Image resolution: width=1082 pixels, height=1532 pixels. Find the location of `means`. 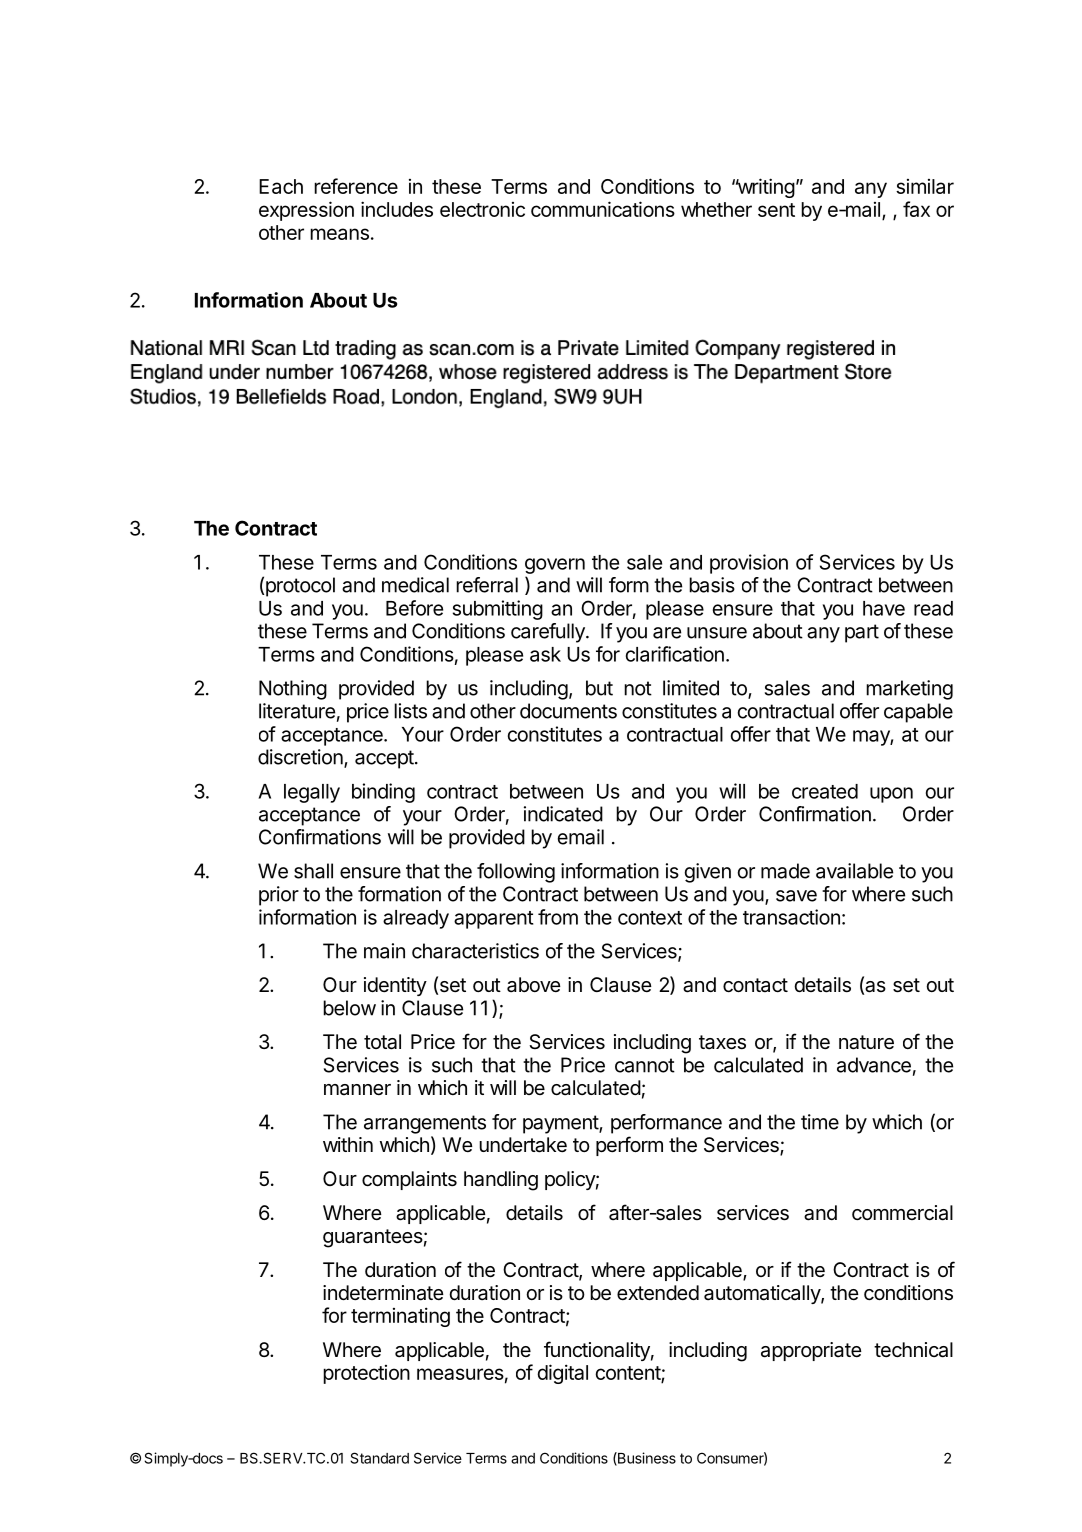

means is located at coordinates (339, 234).
